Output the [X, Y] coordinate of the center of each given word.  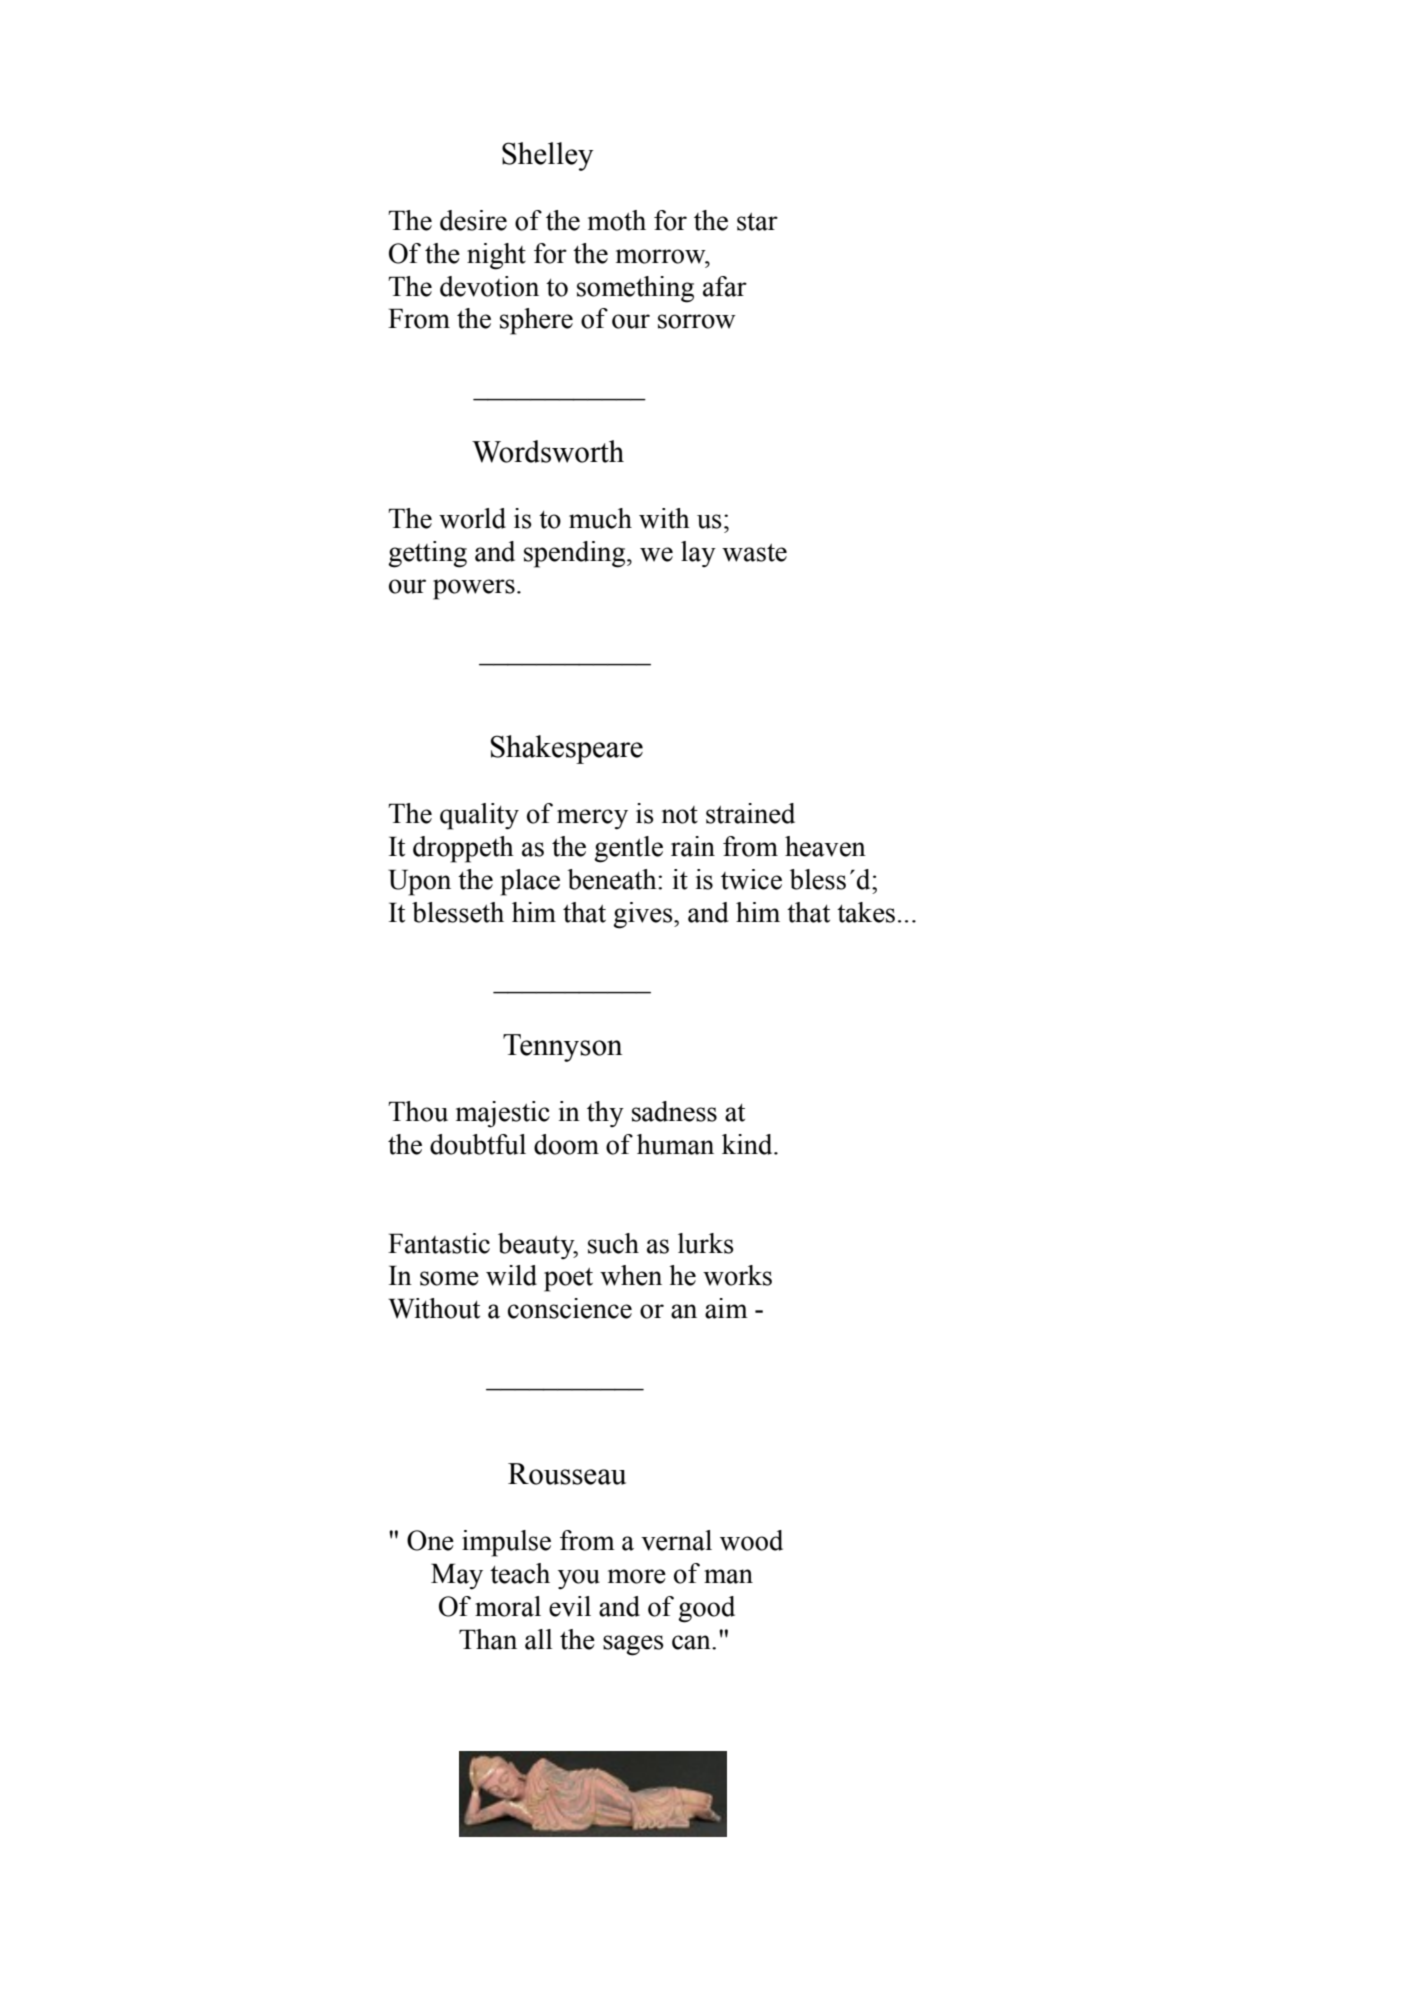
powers [474, 589]
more [637, 1576]
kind [748, 1144]
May [457, 1576]
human [675, 1144]
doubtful [478, 1144]
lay [698, 554]
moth [617, 220]
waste [754, 553]
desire [473, 220]
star [757, 222]
